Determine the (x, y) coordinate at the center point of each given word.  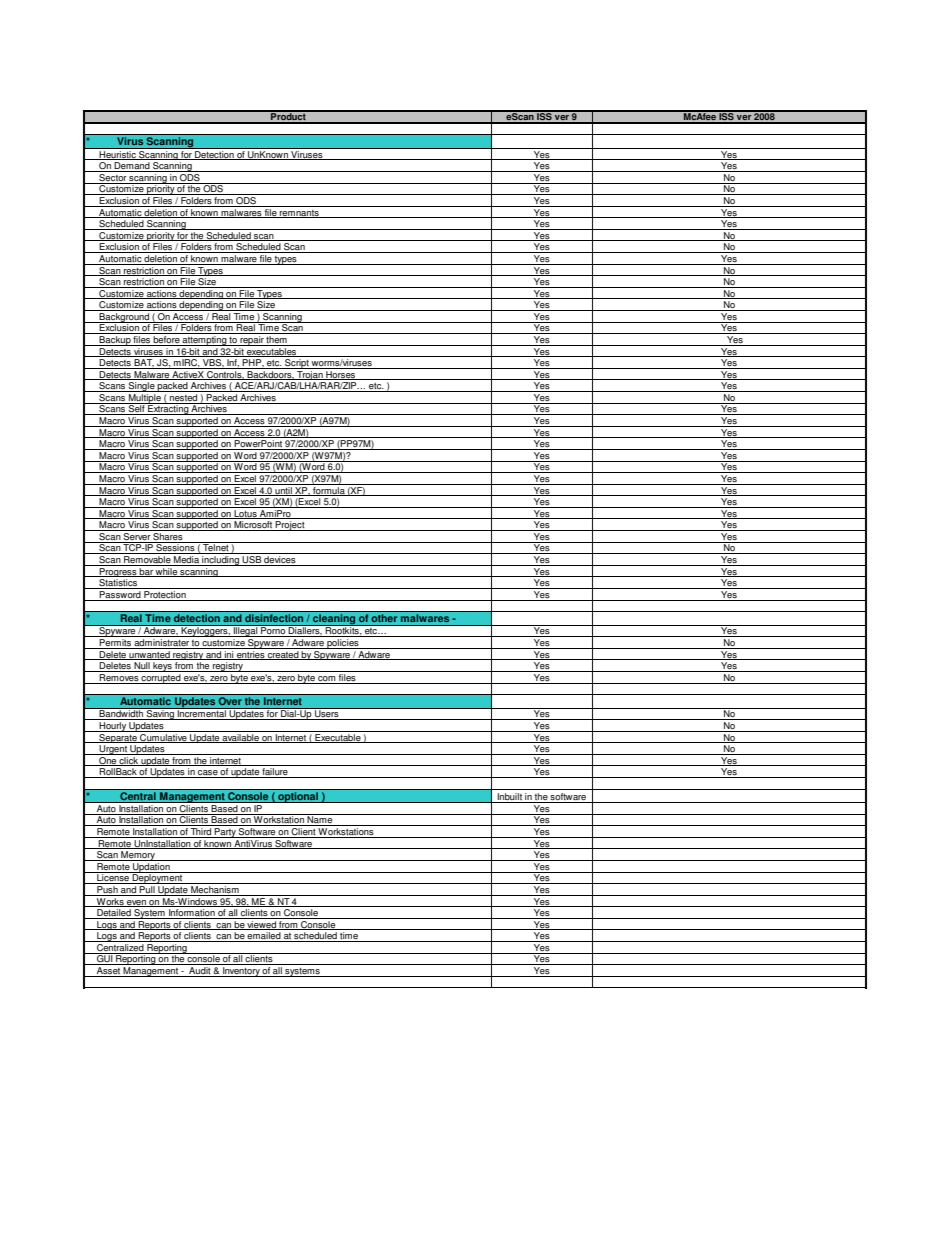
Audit (200, 972)
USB (252, 561)
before (167, 341)
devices (280, 561)
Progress (118, 571)
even (136, 903)
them (277, 341)
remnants (299, 214)
